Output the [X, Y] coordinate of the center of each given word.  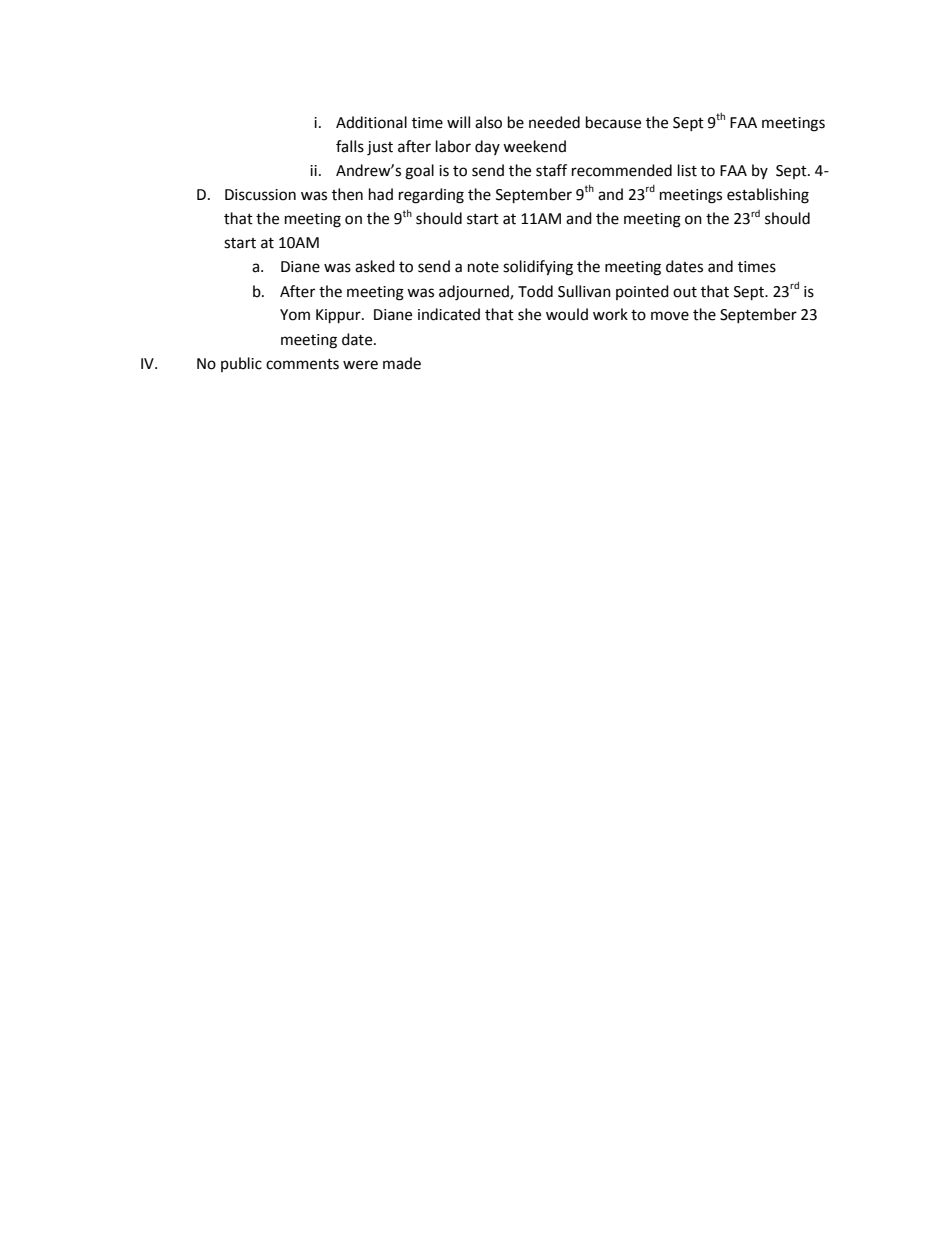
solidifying [538, 268]
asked [375, 266]
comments [302, 364]
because [613, 122]
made [402, 363]
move [670, 316]
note [483, 267]
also [488, 122]
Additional [371, 122]
